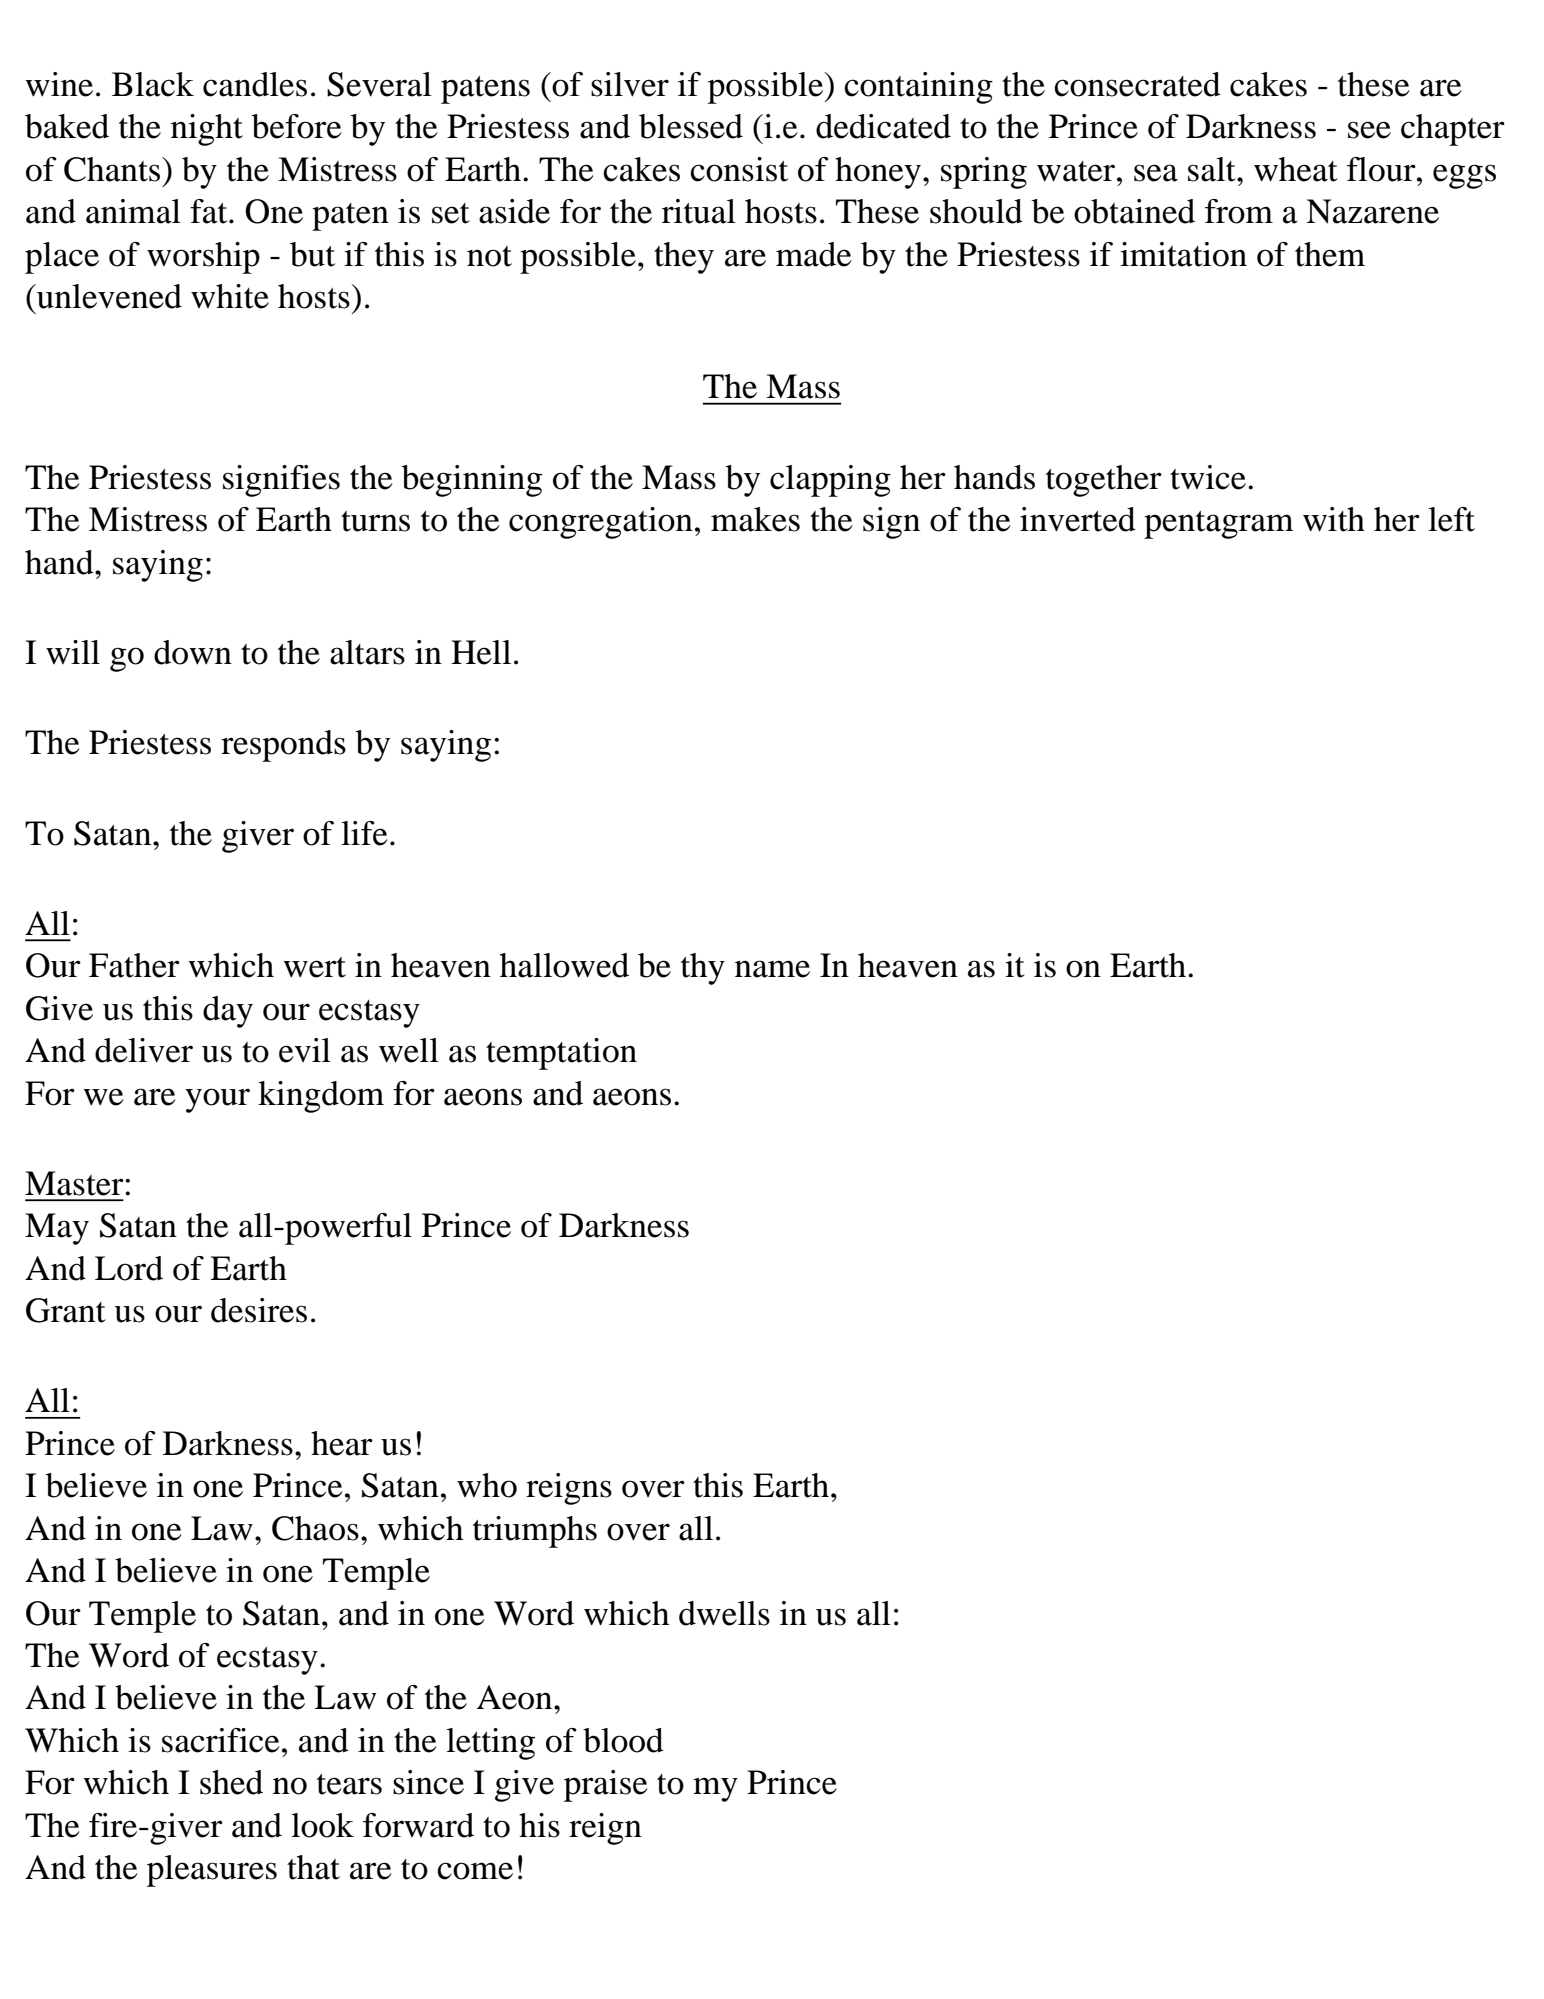 This screenshot has height=1999, width=1544. I want to click on triumphs, so click(535, 1532).
